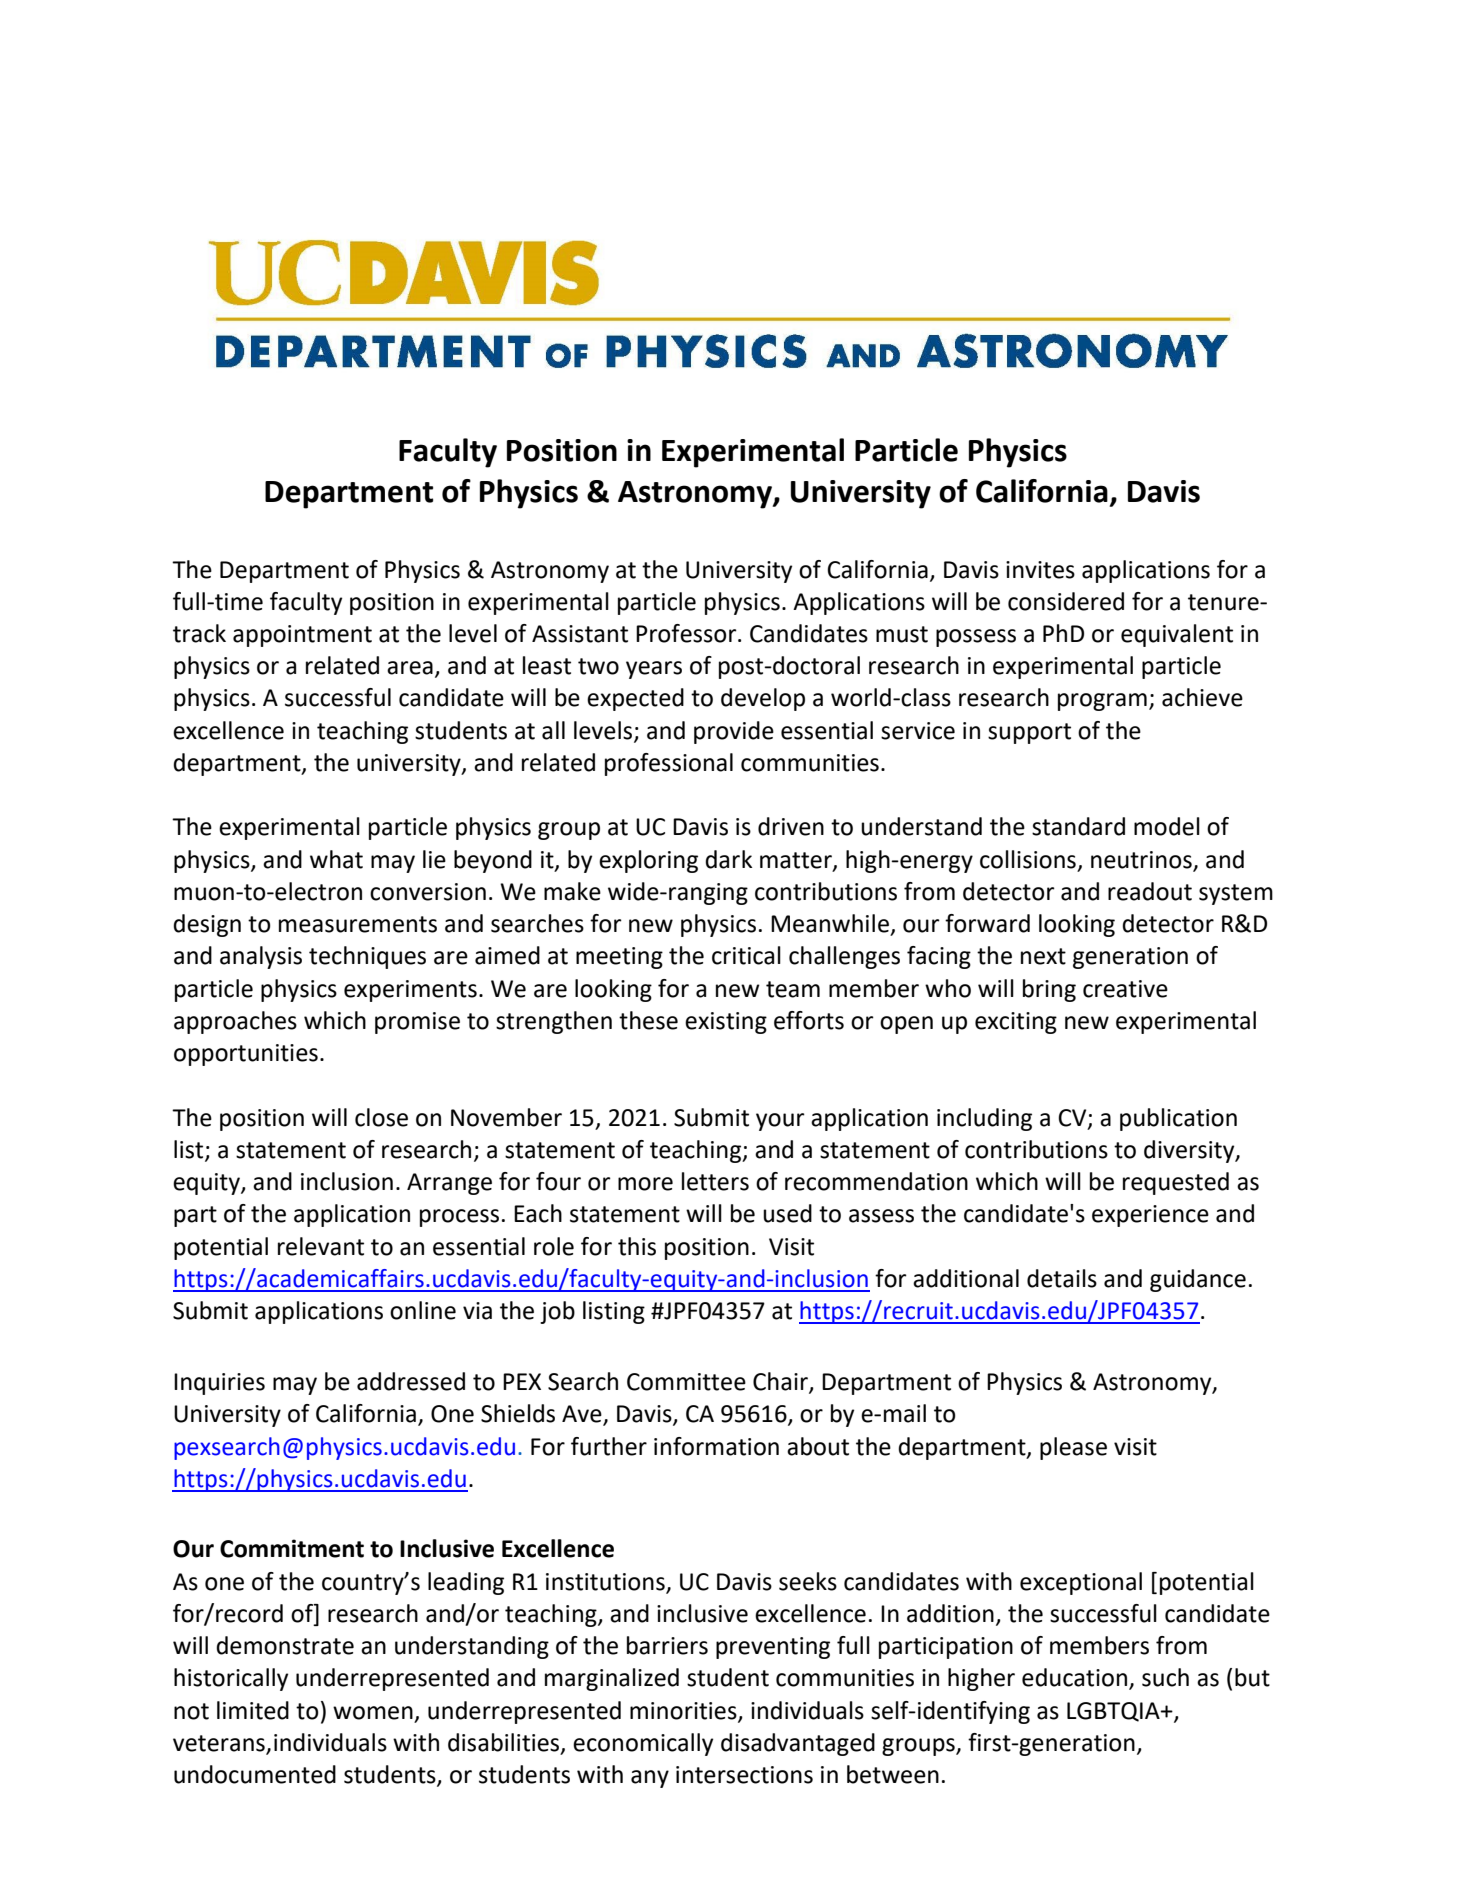 This screenshot has width=1470, height=1902. What do you see at coordinates (684, 1711) in the screenshot?
I see `minorities` at bounding box center [684, 1711].
